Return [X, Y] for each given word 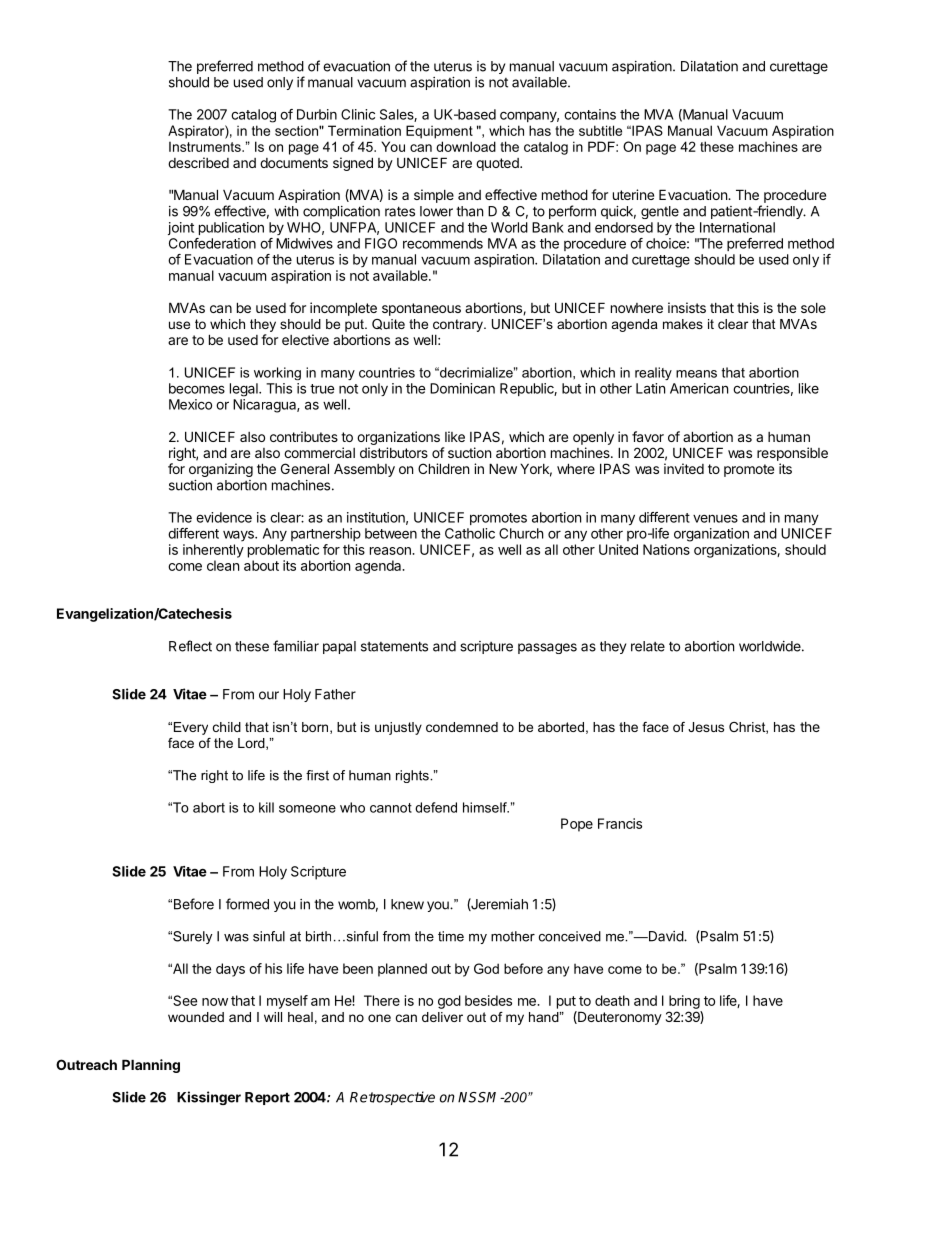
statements [394, 646]
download [466, 146]
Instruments [206, 146]
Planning [151, 1066]
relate [648, 646]
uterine [633, 194]
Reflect [190, 646]
